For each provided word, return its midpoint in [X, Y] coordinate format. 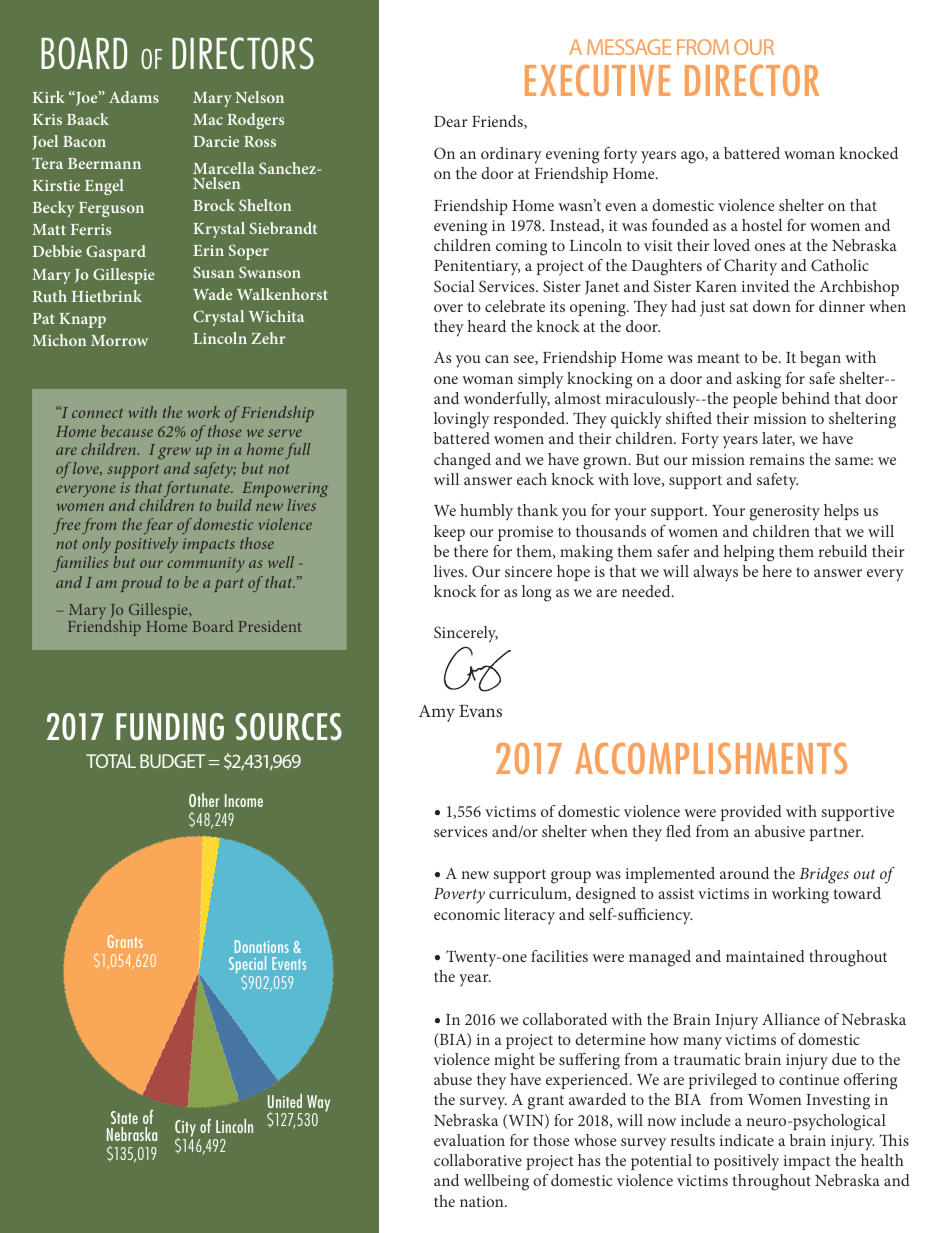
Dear [451, 121]
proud [141, 584]
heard [487, 326]
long [536, 593]
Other [204, 800]
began [820, 359]
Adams [134, 97]
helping [749, 553]
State [124, 1117]
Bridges [824, 875]
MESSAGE [629, 47]
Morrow [119, 340]
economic [467, 914]
